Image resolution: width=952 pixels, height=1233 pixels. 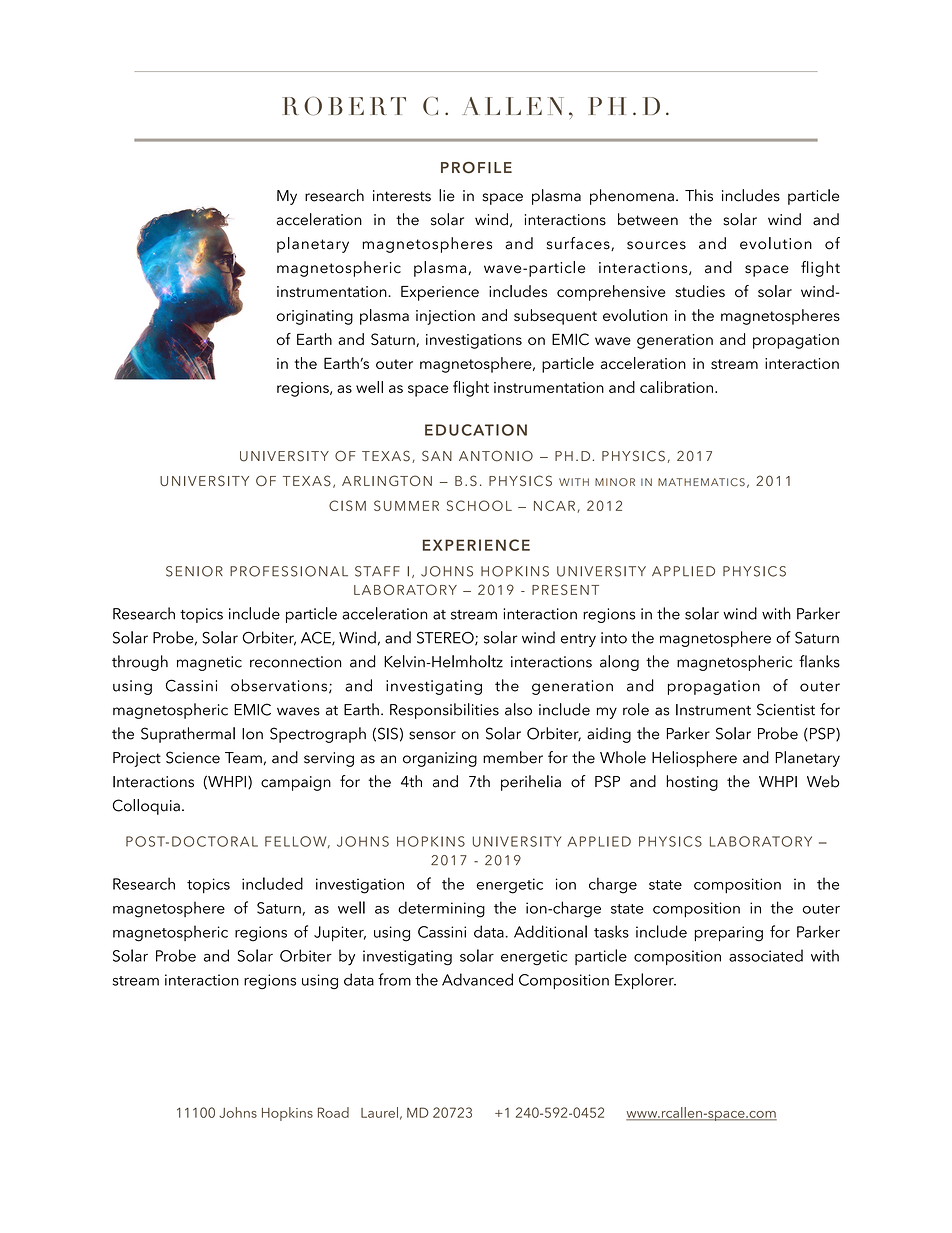 What do you see at coordinates (819, 661) in the screenshot?
I see `flanks` at bounding box center [819, 661].
